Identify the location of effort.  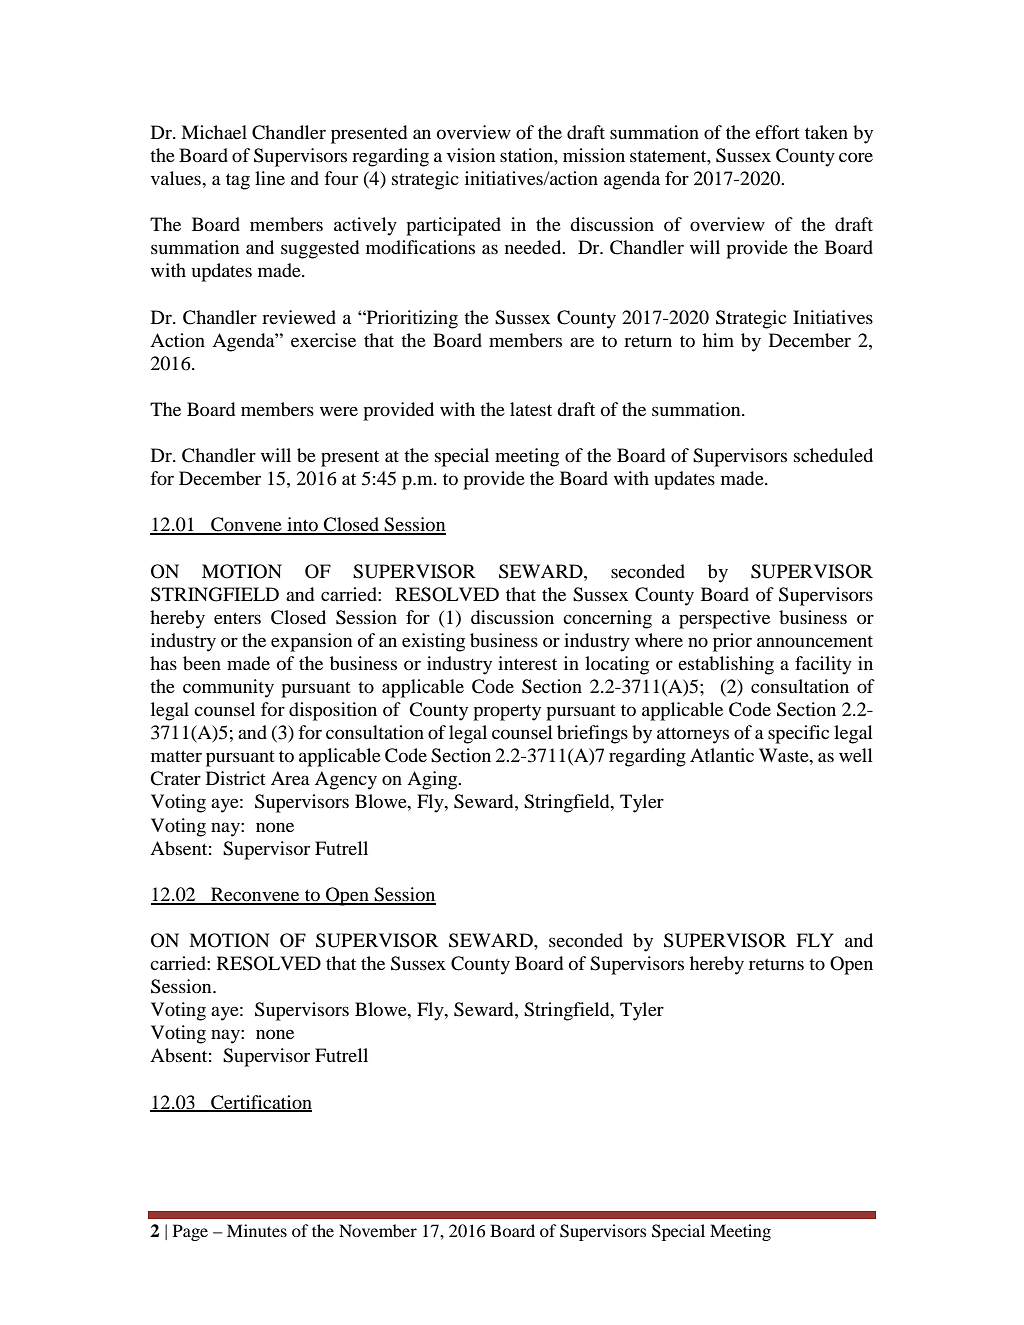
(777, 132).
